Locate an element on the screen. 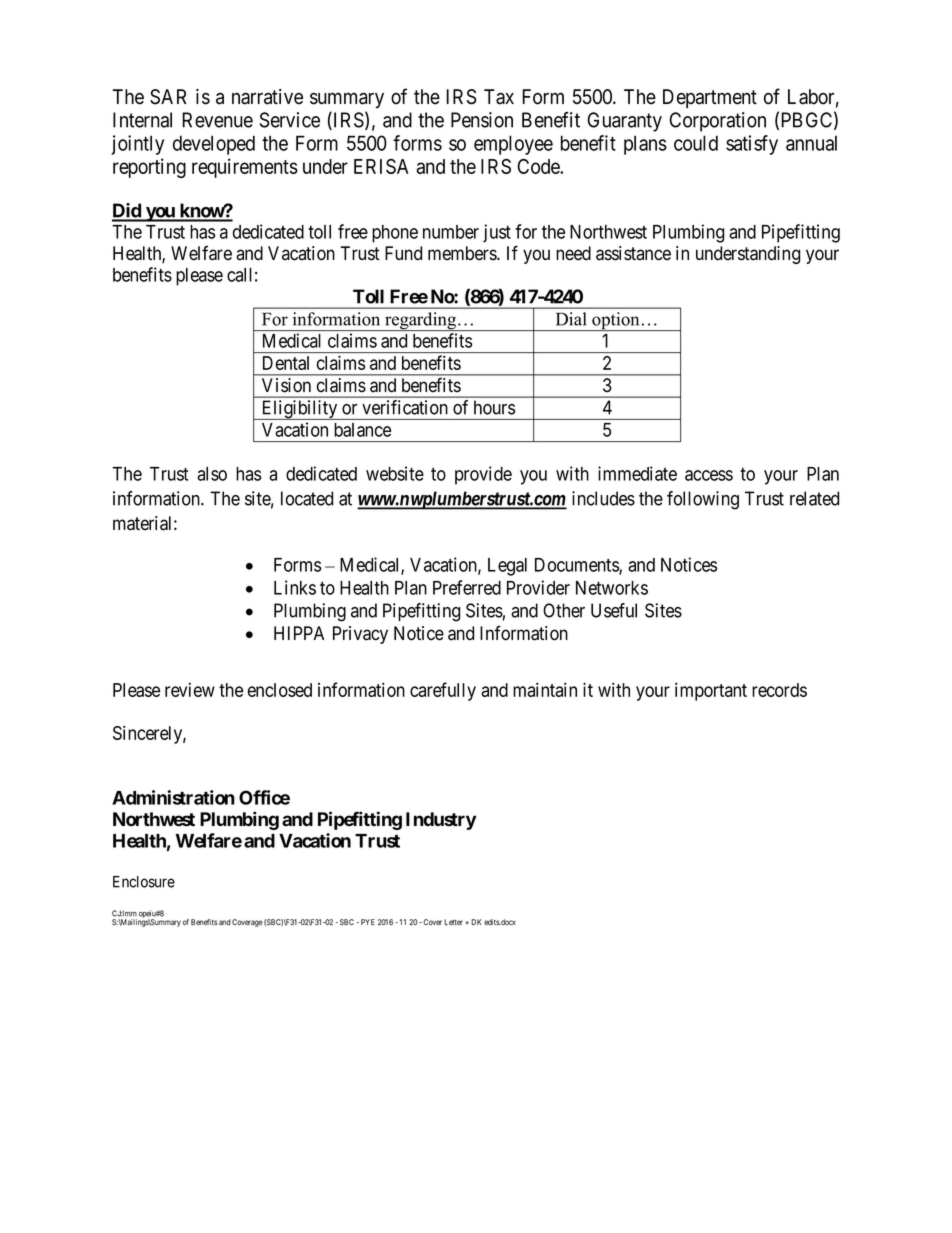 The height and width of the screenshot is (1233, 952). Revenue is located at coordinates (217, 120).
